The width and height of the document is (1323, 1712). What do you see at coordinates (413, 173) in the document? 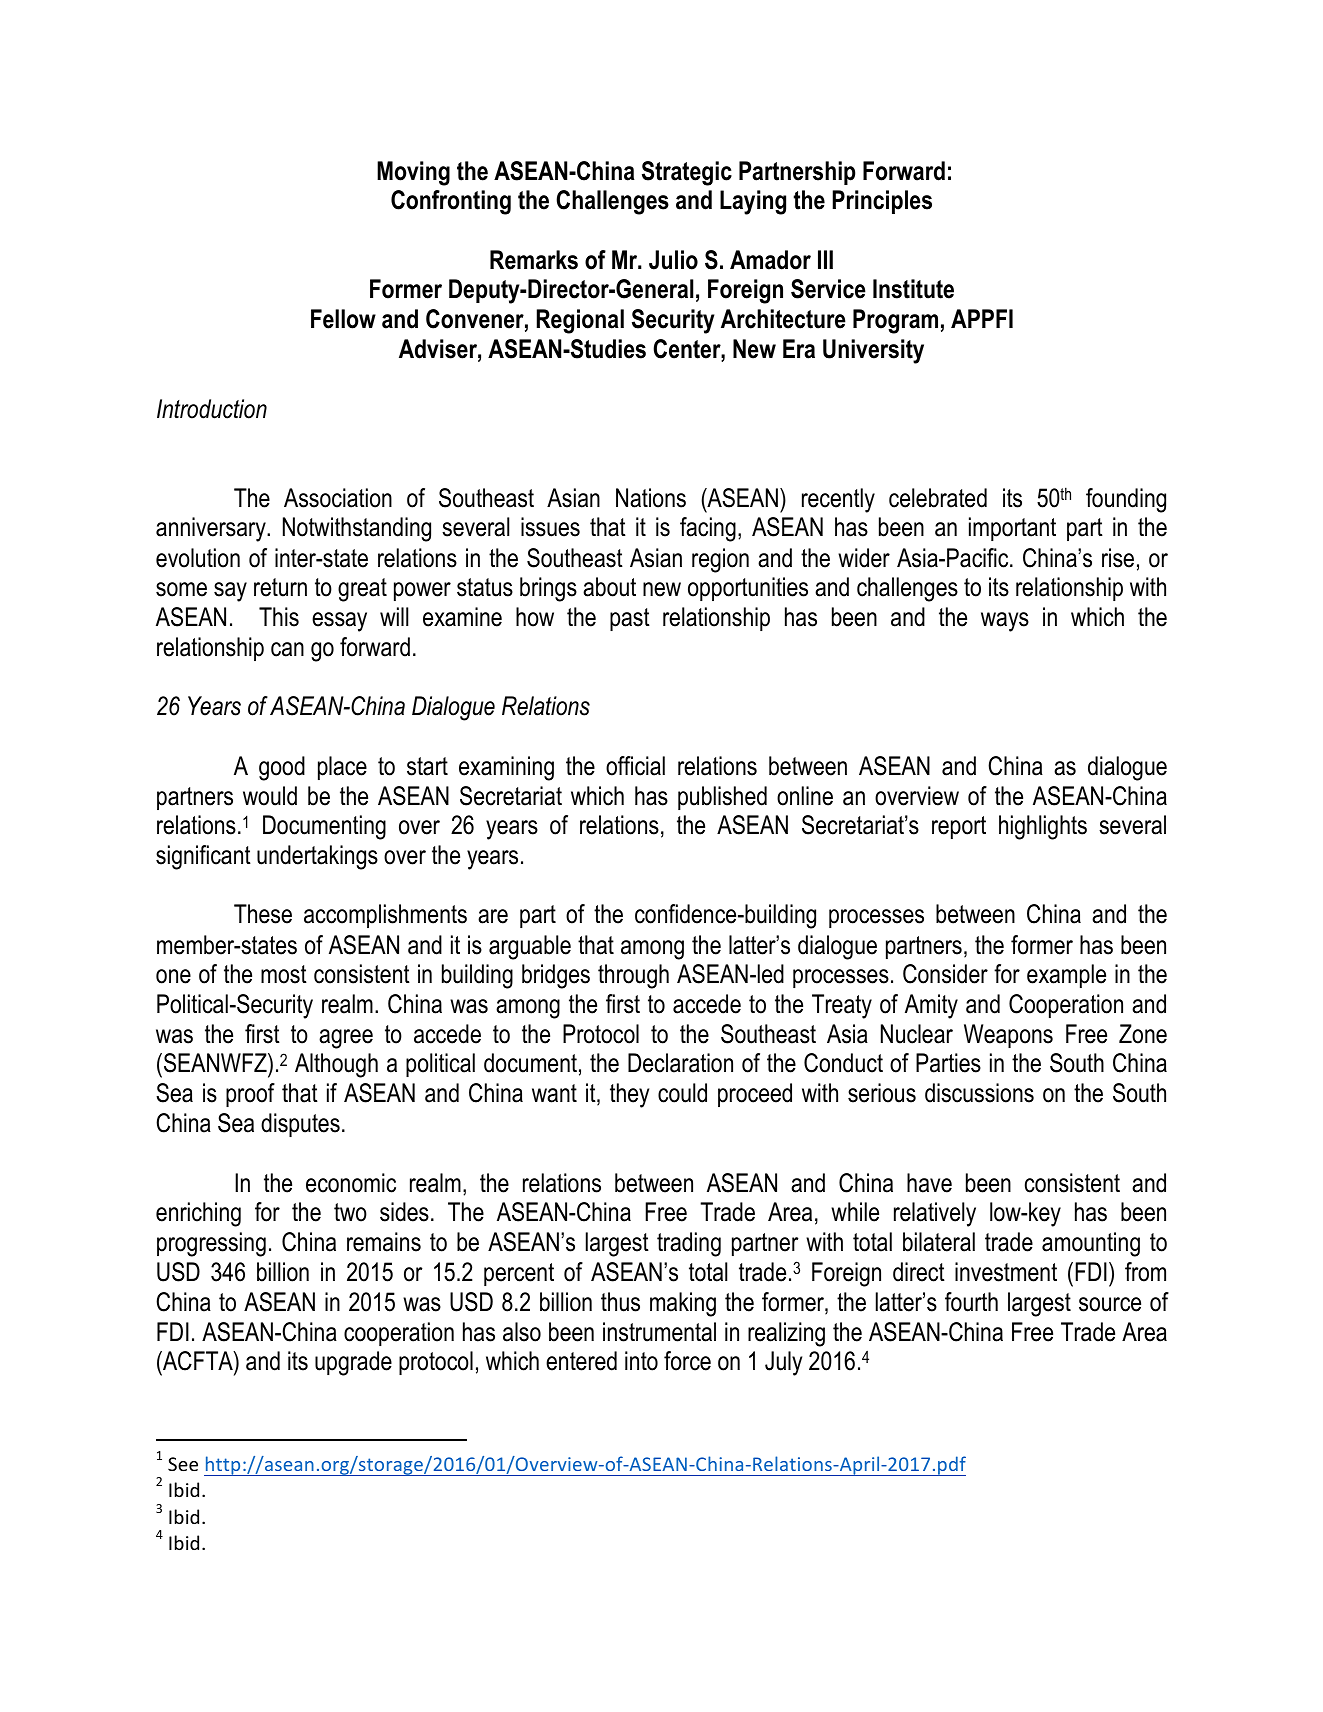
I see `Moving` at bounding box center [413, 173].
